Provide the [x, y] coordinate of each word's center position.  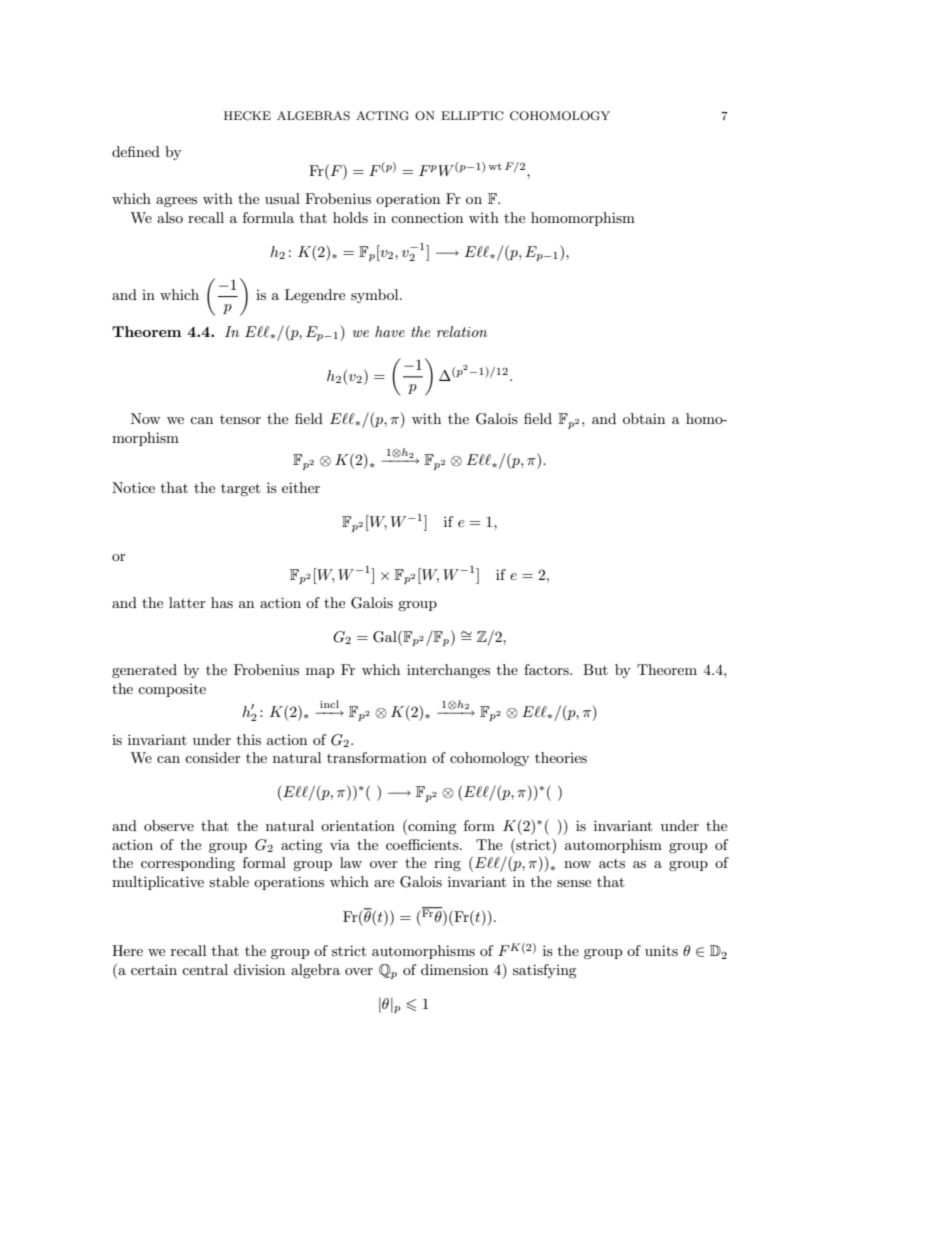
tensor [240, 419]
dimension [454, 969]
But [595, 669]
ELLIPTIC [472, 116]
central [205, 969]
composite [172, 690]
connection [427, 218]
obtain [644, 418]
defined [136, 151]
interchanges [448, 671]
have [390, 331]
